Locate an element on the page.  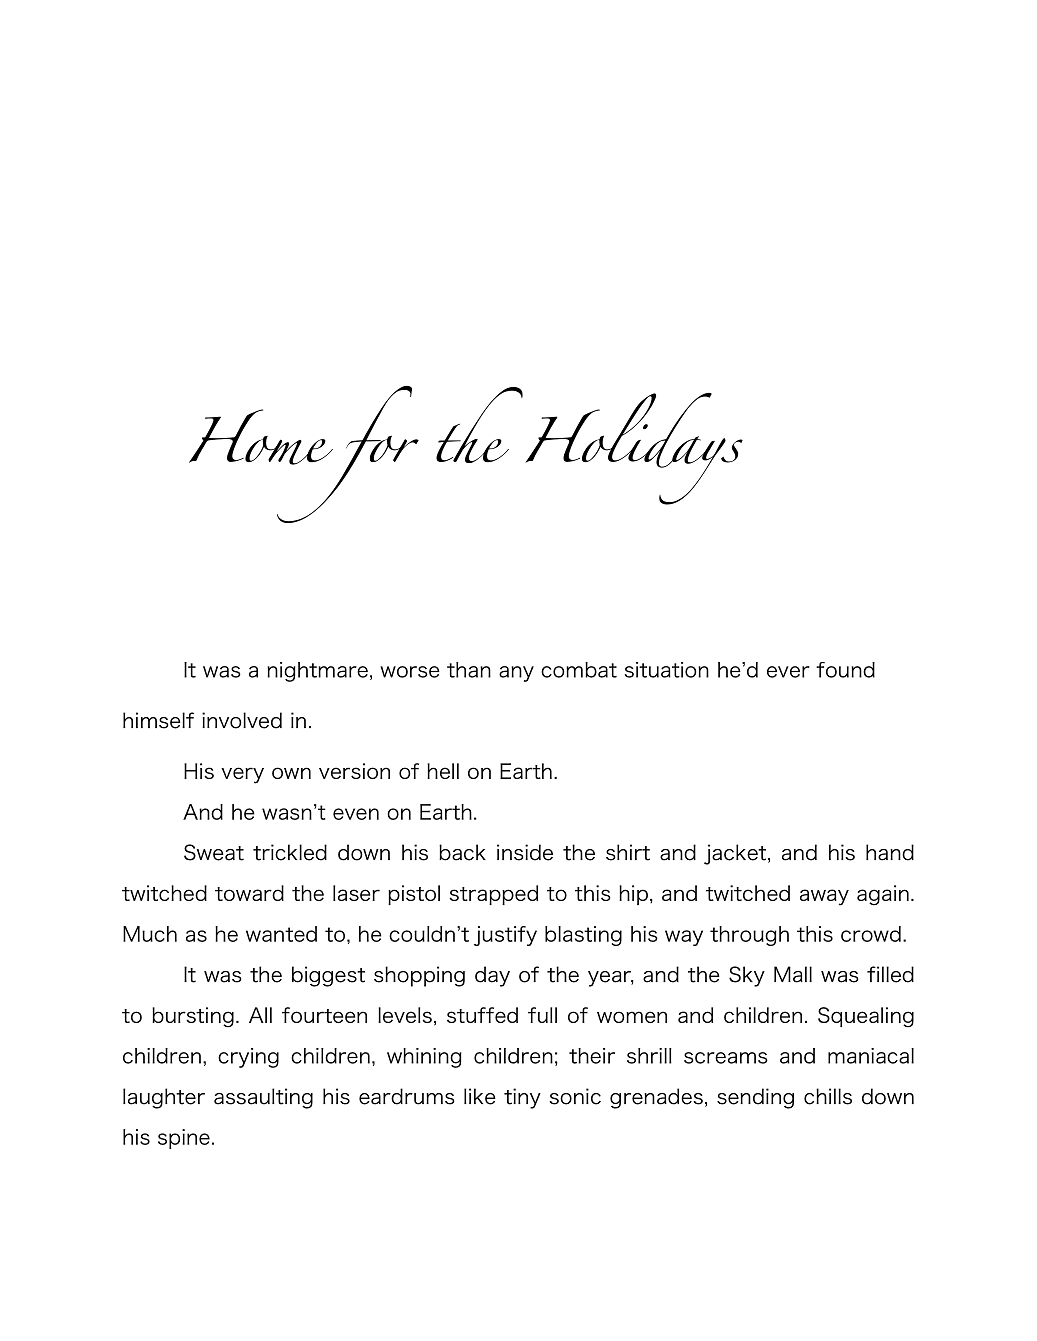
Home is located at coordinates (261, 437).
